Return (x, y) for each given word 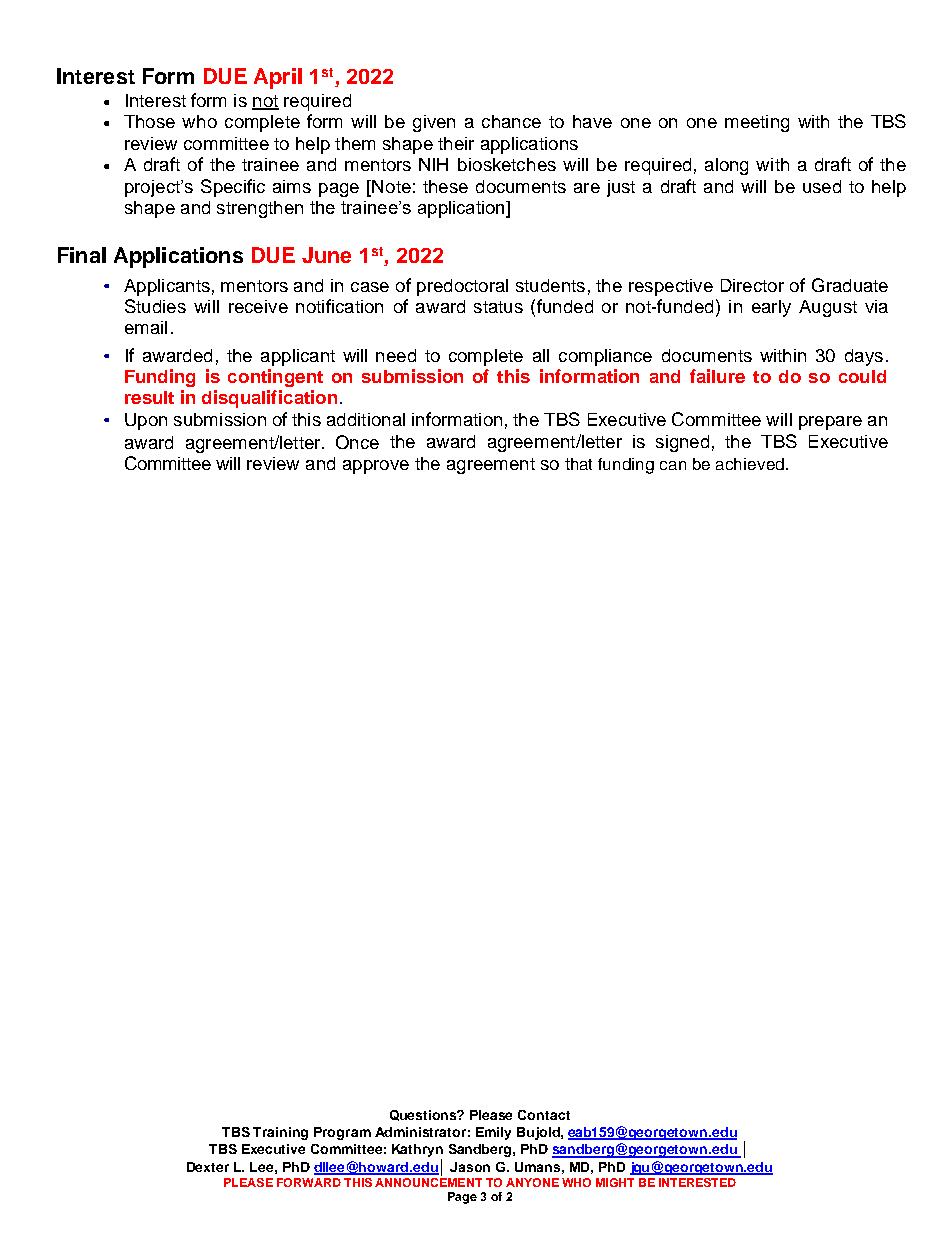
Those (149, 121)
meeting (757, 123)
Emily (493, 1133)
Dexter (208, 1167)
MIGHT (615, 1182)
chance (511, 121)
